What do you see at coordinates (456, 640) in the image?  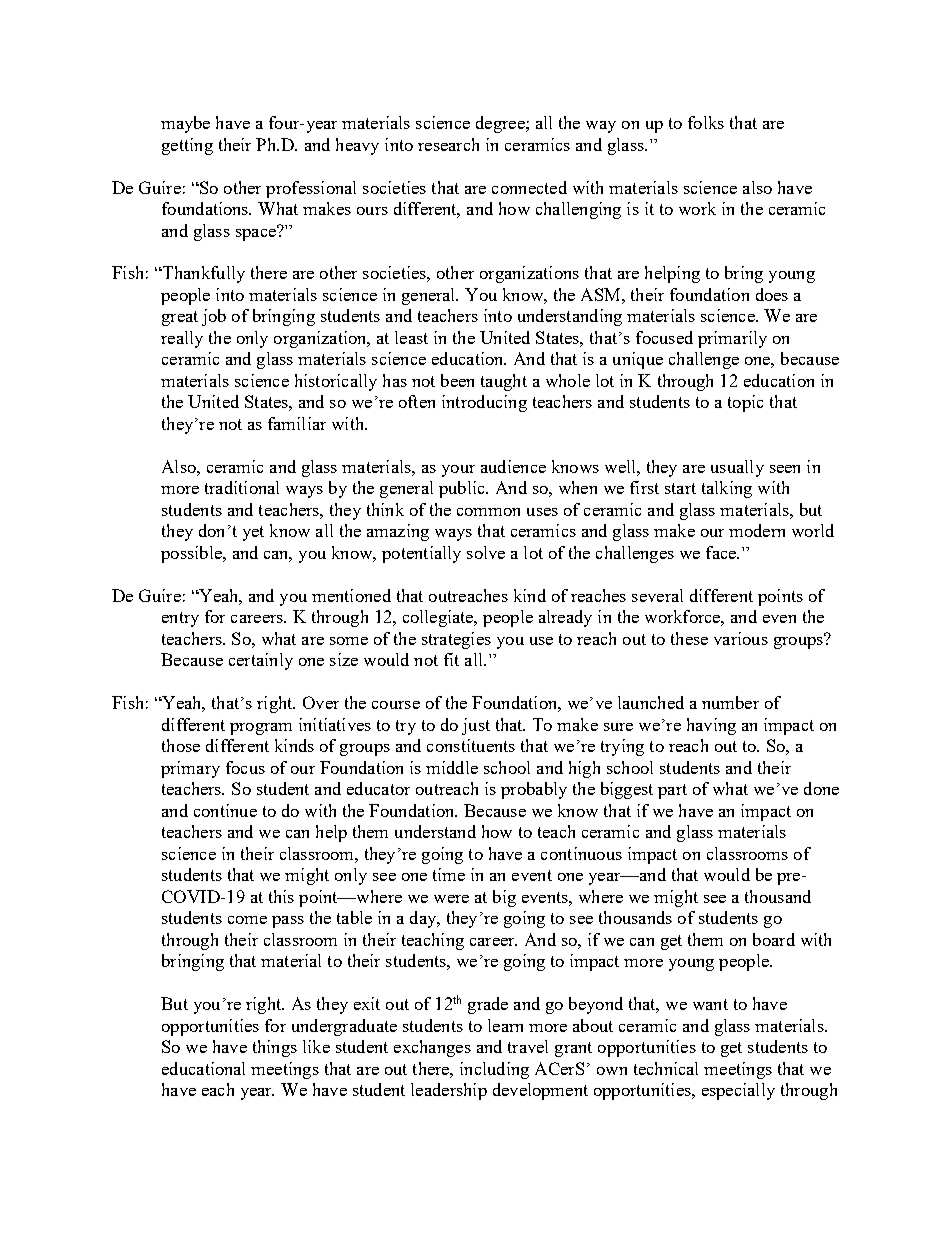 I see `strategies` at bounding box center [456, 640].
